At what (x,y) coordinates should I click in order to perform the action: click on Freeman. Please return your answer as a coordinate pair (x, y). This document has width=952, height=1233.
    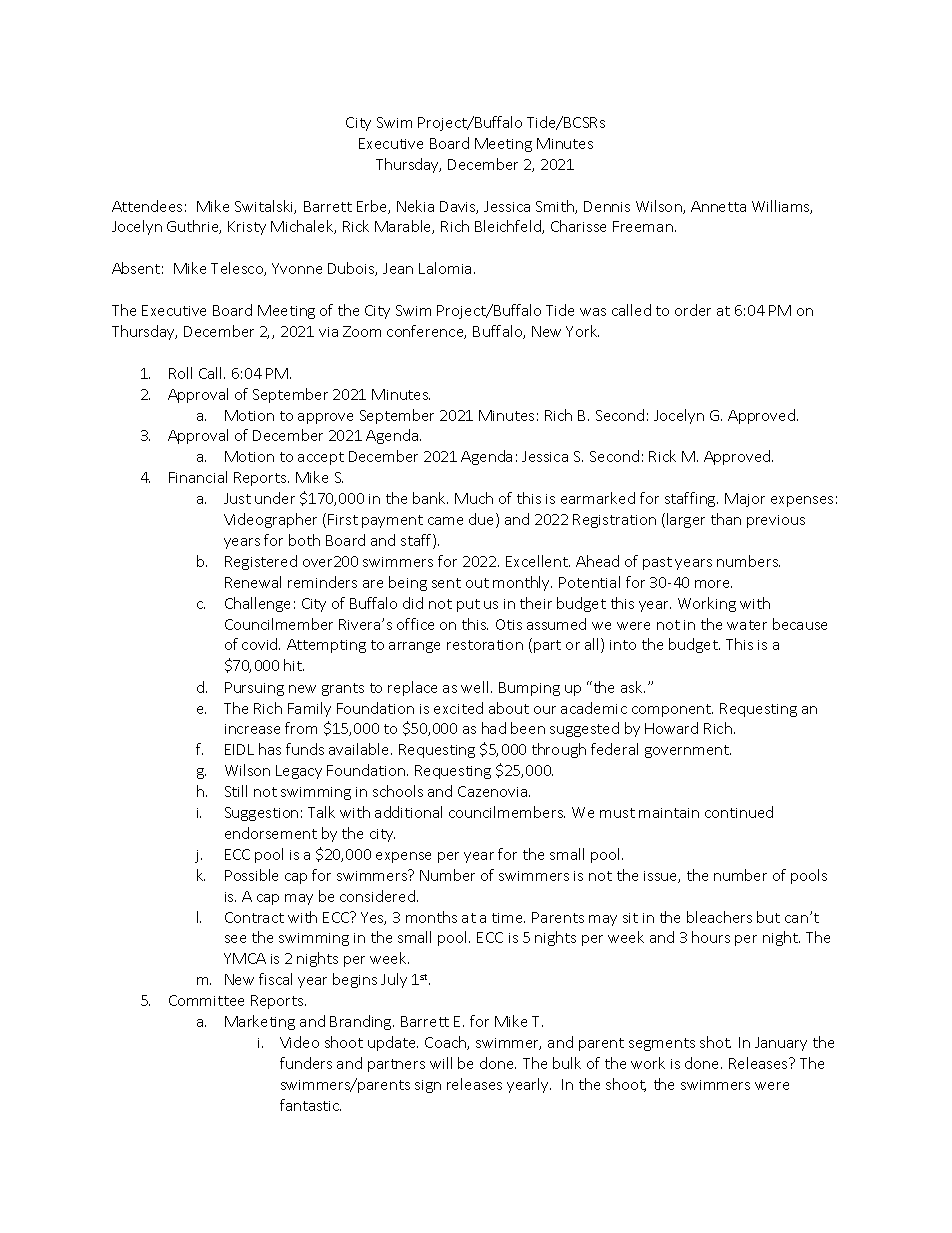
    Looking at the image, I should click on (643, 226).
